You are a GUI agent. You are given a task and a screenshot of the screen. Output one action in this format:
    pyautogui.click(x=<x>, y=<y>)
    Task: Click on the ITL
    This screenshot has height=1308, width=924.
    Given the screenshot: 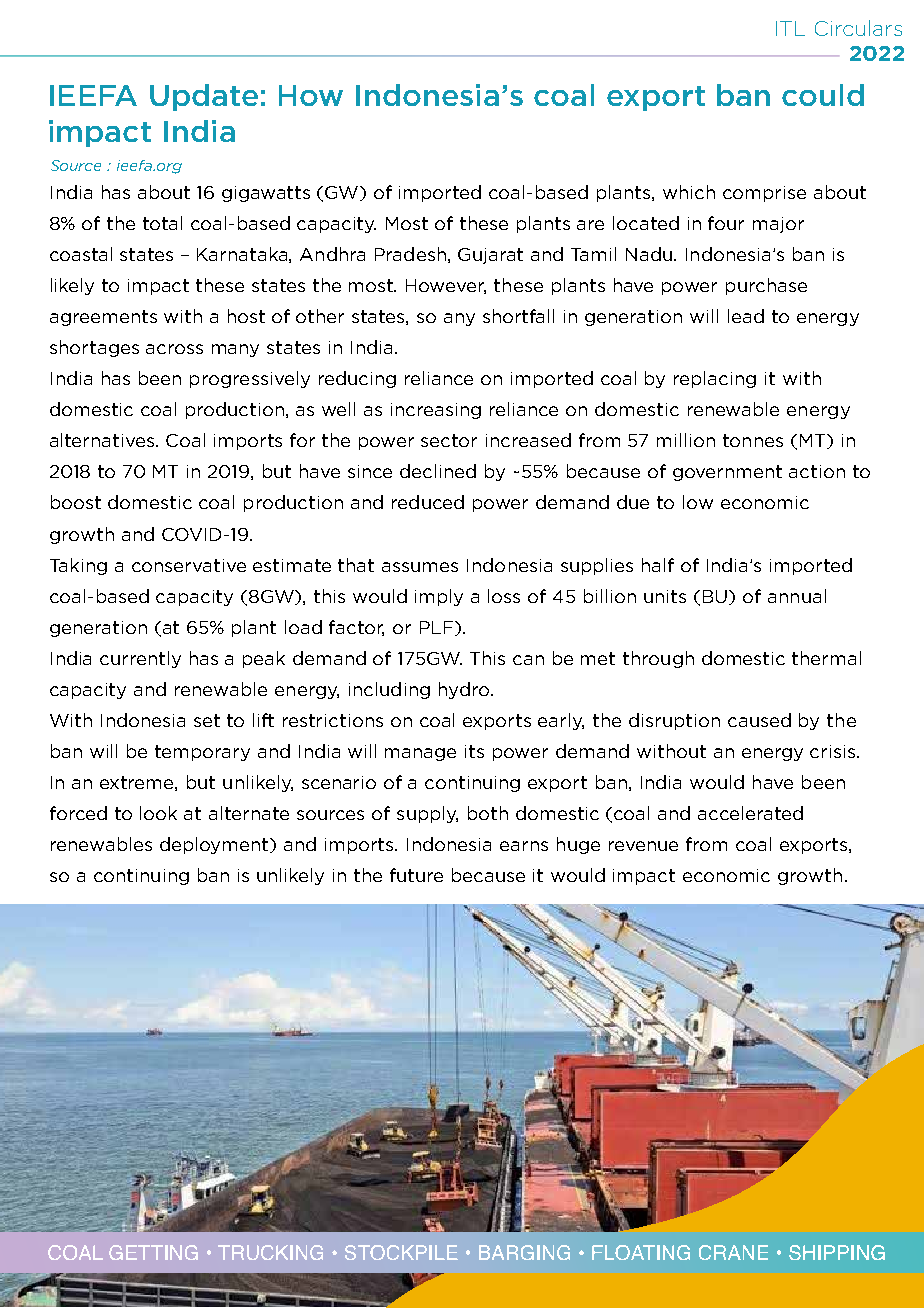 What is the action you would take?
    pyautogui.click(x=790, y=28)
